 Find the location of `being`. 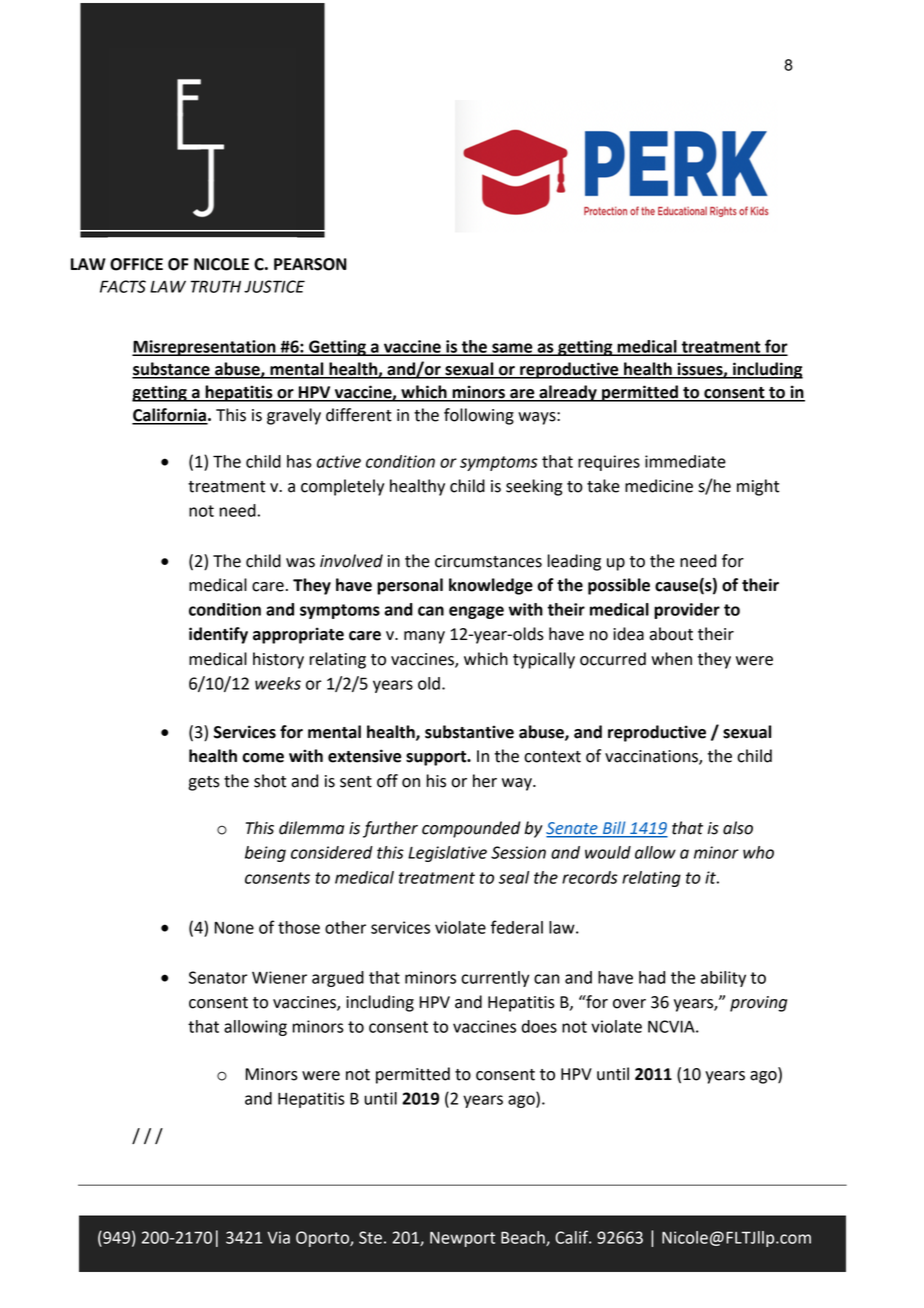

being is located at coordinates (265, 854).
